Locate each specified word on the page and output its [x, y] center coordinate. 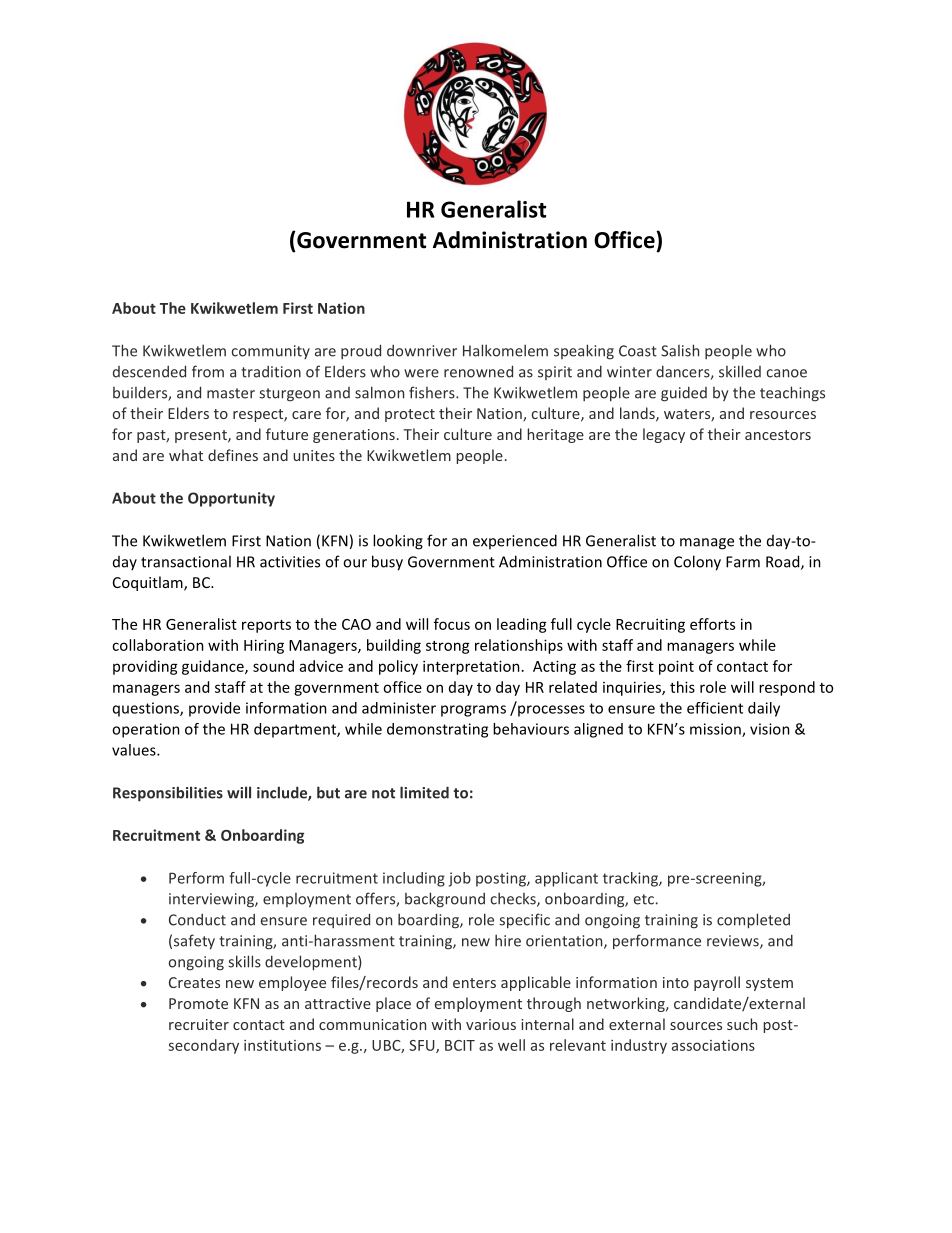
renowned [478, 371]
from [208, 371]
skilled [740, 371]
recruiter [199, 1024]
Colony [697, 563]
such [742, 1024]
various [491, 1024]
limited [424, 792]
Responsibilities [168, 794]
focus [452, 624]
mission [716, 730]
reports [266, 626]
